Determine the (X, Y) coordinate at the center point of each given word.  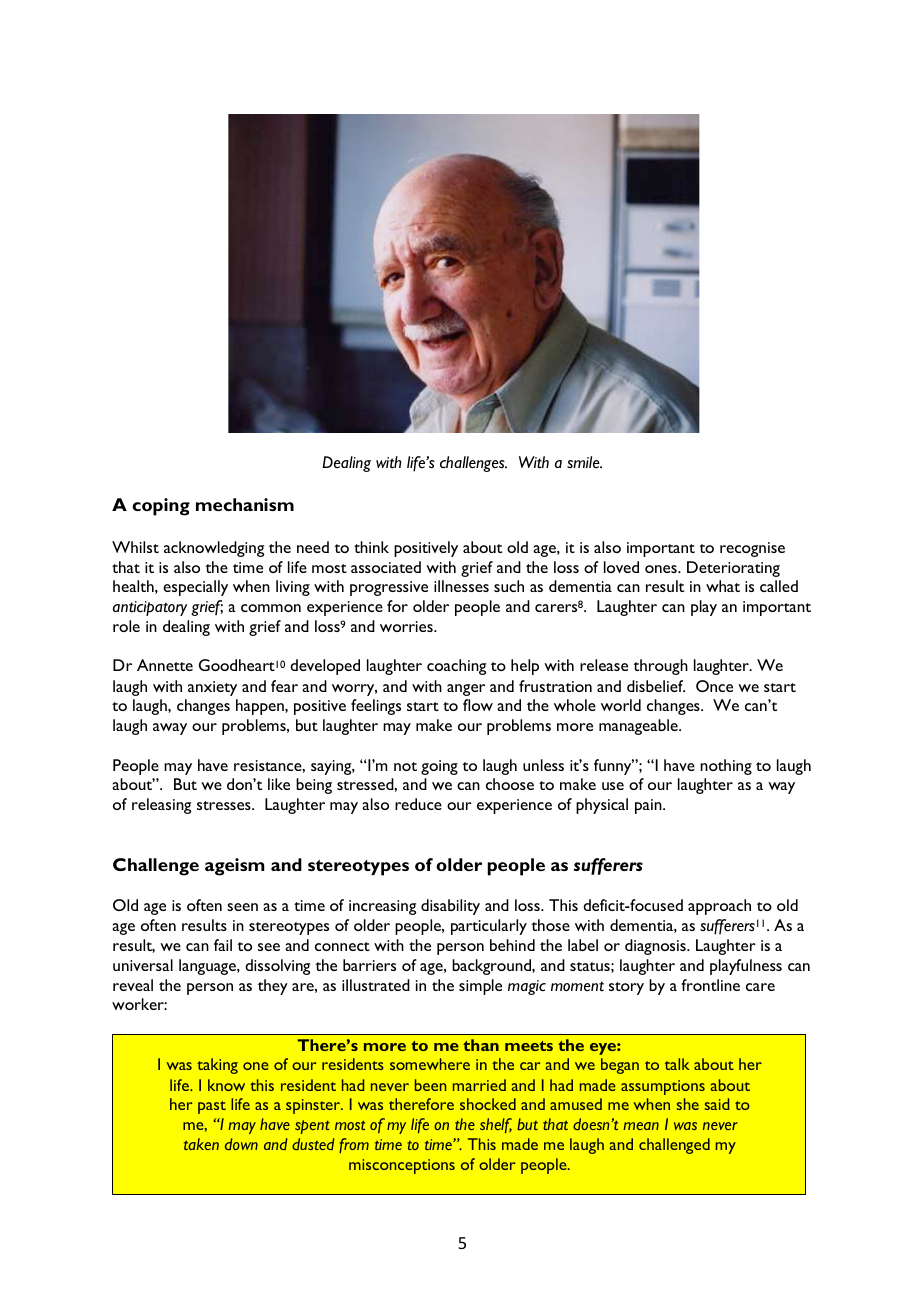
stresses (225, 805)
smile (584, 462)
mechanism (245, 504)
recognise (752, 549)
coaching (456, 667)
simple (480, 987)
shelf (496, 1125)
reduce (418, 804)
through (660, 667)
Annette (165, 665)
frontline (710, 985)
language (208, 967)
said (716, 1104)
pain (649, 806)
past (212, 1107)
